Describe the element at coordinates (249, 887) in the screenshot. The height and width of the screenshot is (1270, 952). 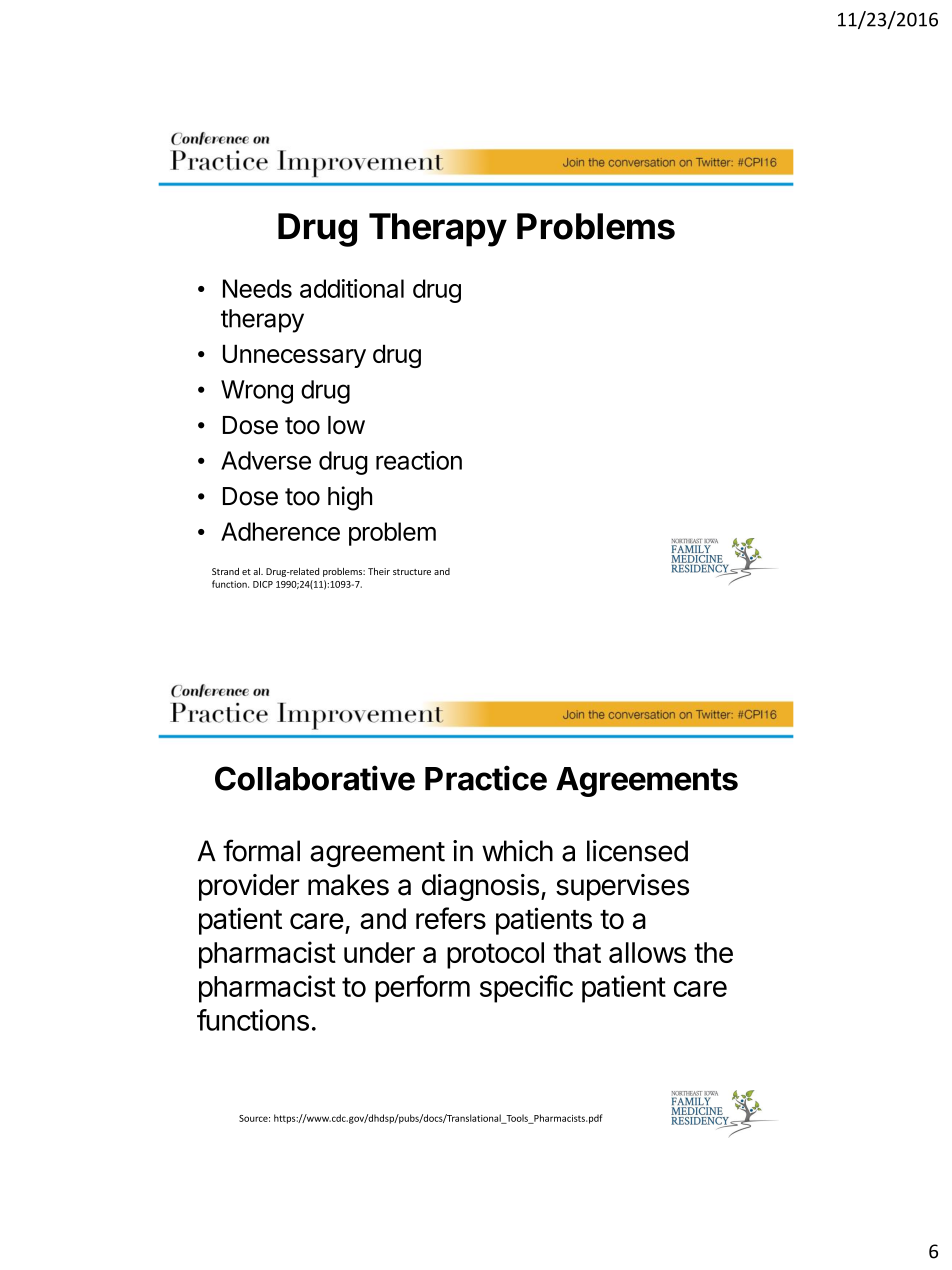
I see `provider` at that location.
